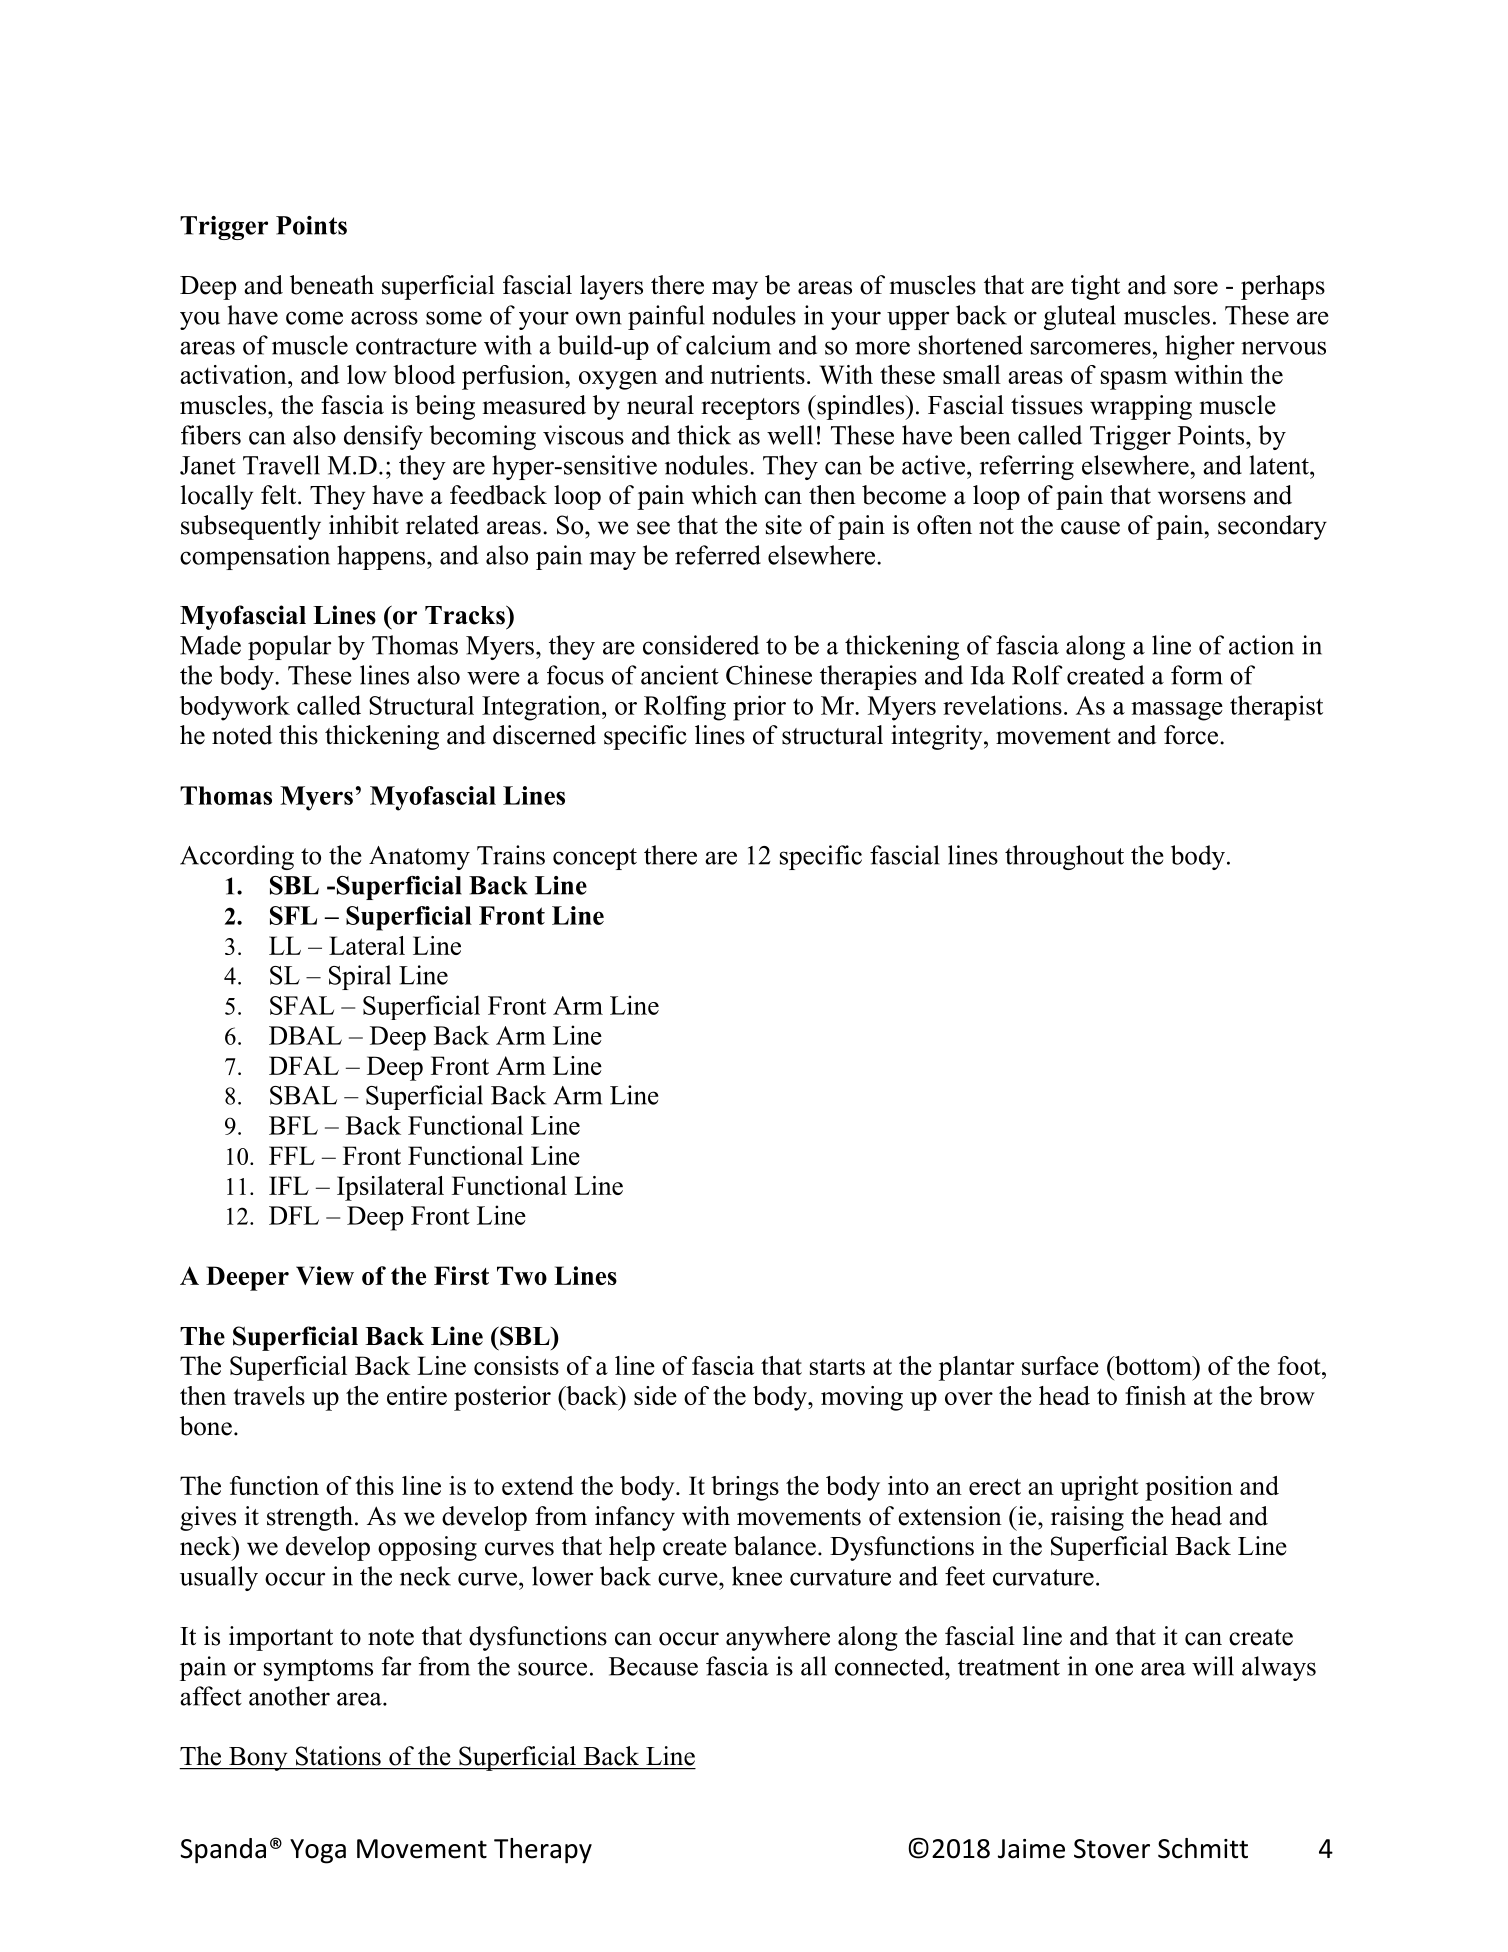  I want to click on massage, so click(1177, 711).
